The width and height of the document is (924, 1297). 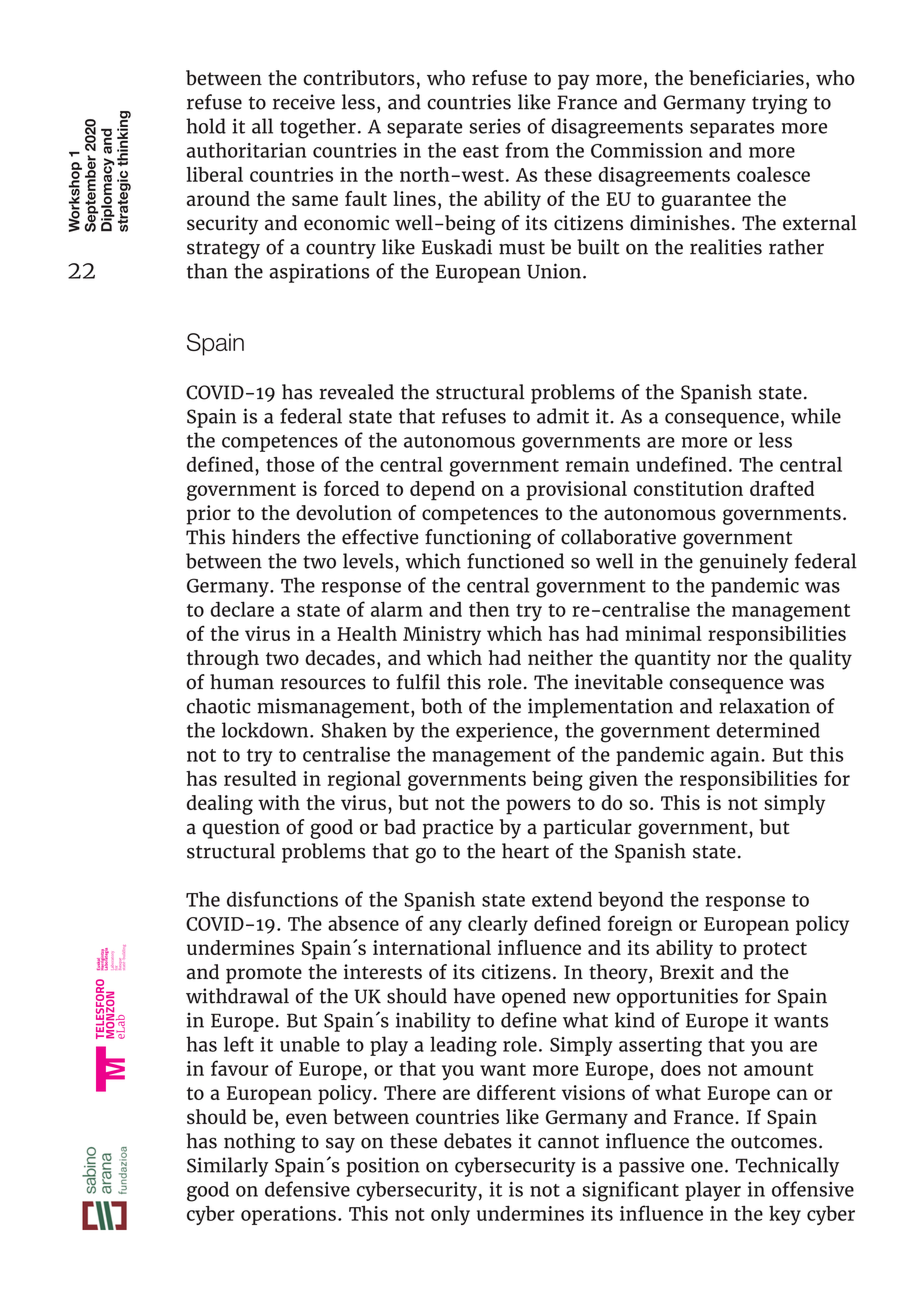 I want to click on again, so click(x=736, y=757).
